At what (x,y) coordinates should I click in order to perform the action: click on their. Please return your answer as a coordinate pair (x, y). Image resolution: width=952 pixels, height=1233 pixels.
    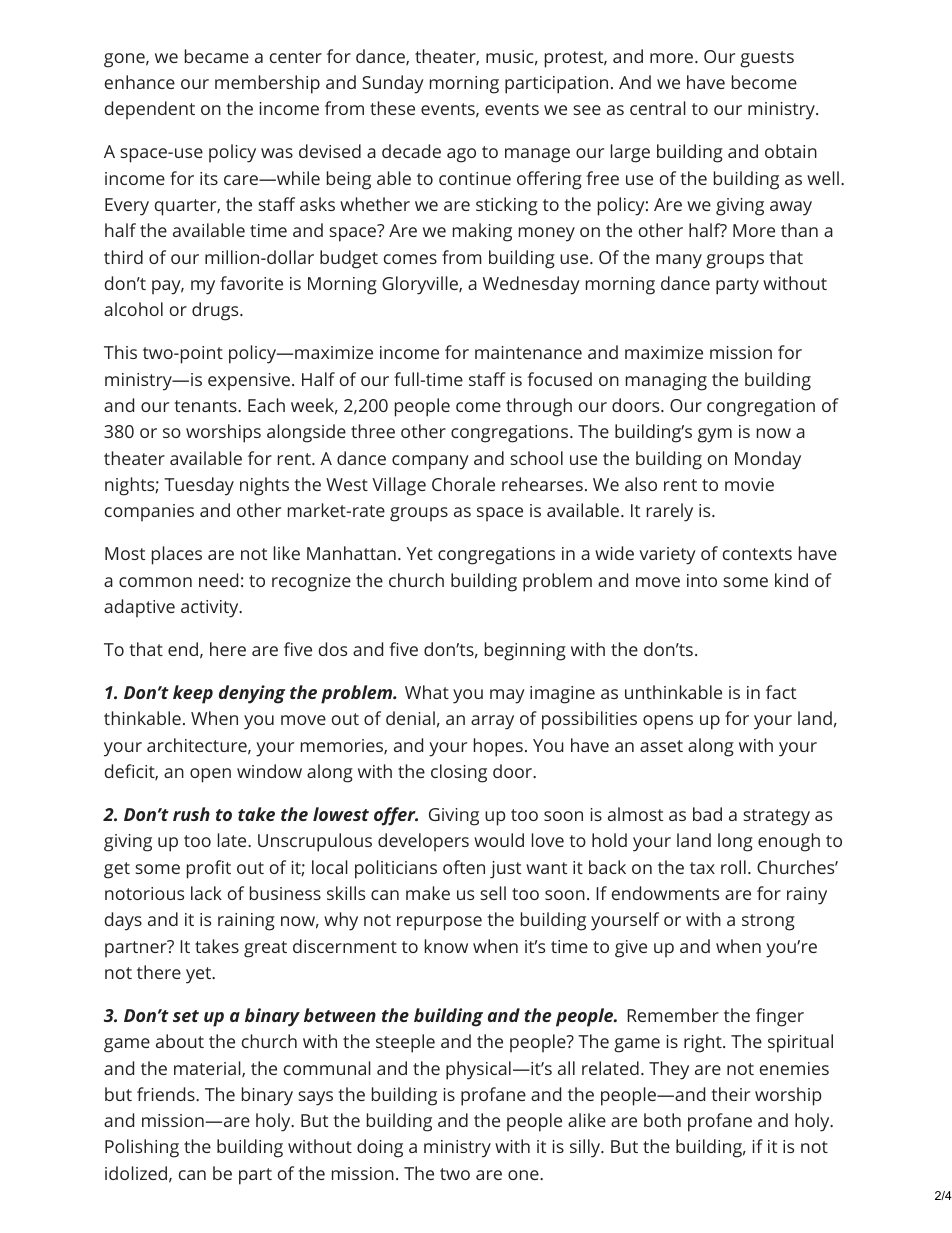
    Looking at the image, I should click on (730, 1094).
